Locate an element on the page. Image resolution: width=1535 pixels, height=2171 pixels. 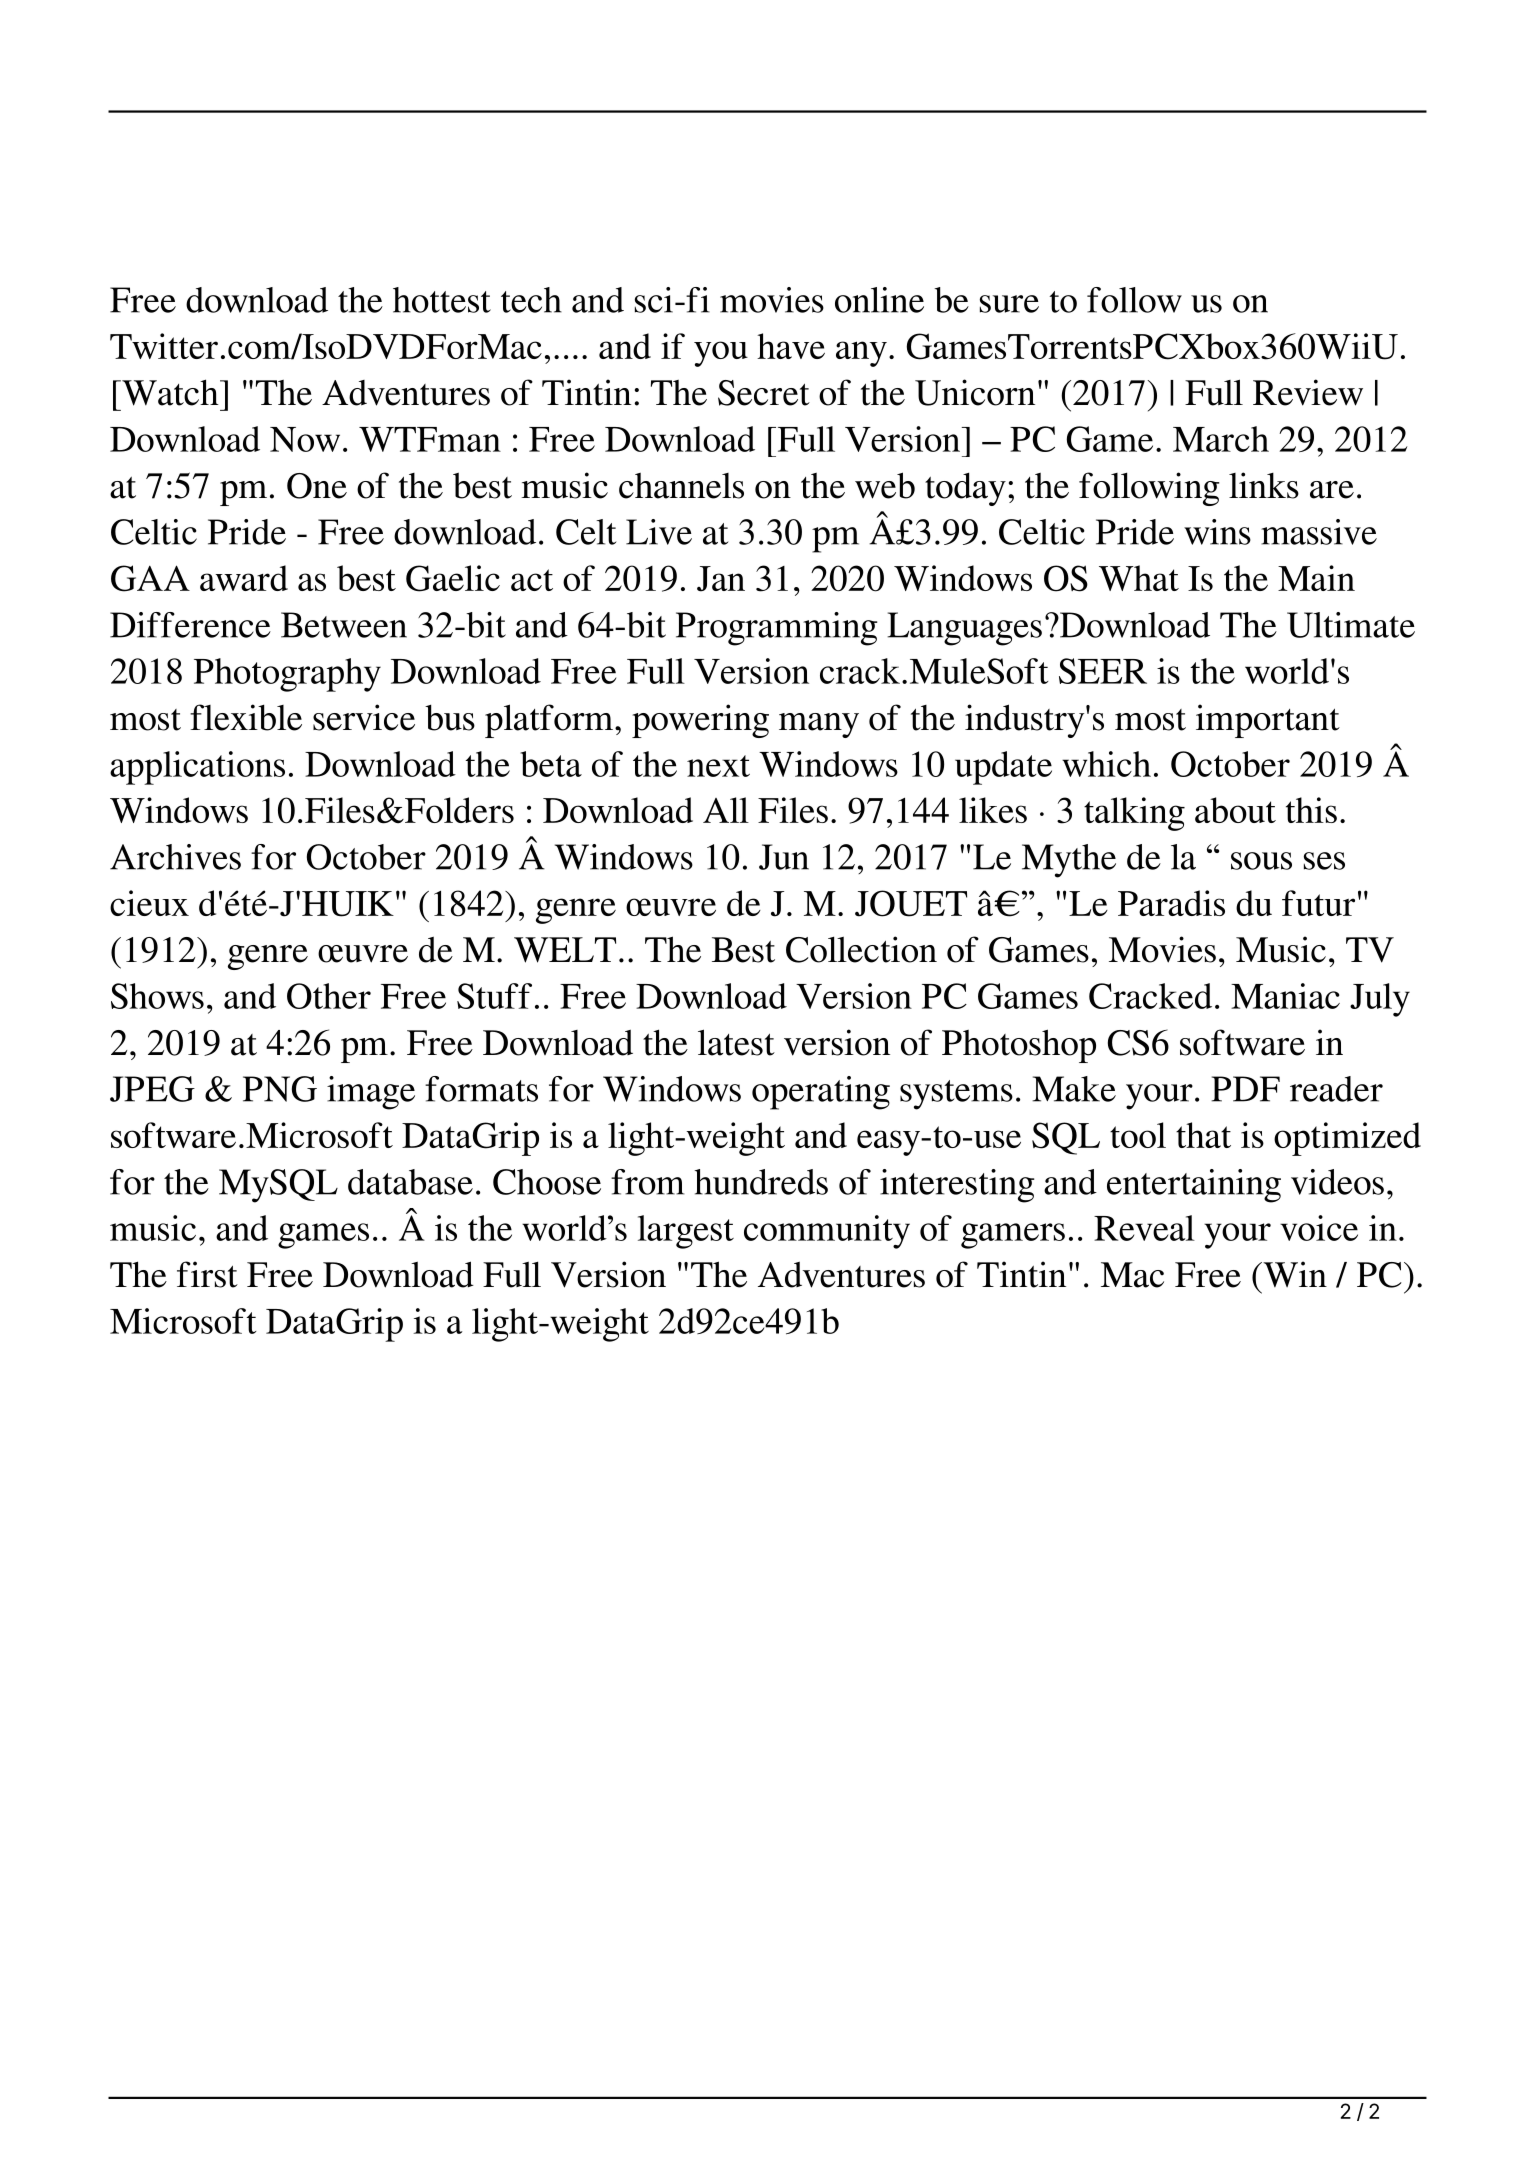
Jan is located at coordinates (721, 579).
